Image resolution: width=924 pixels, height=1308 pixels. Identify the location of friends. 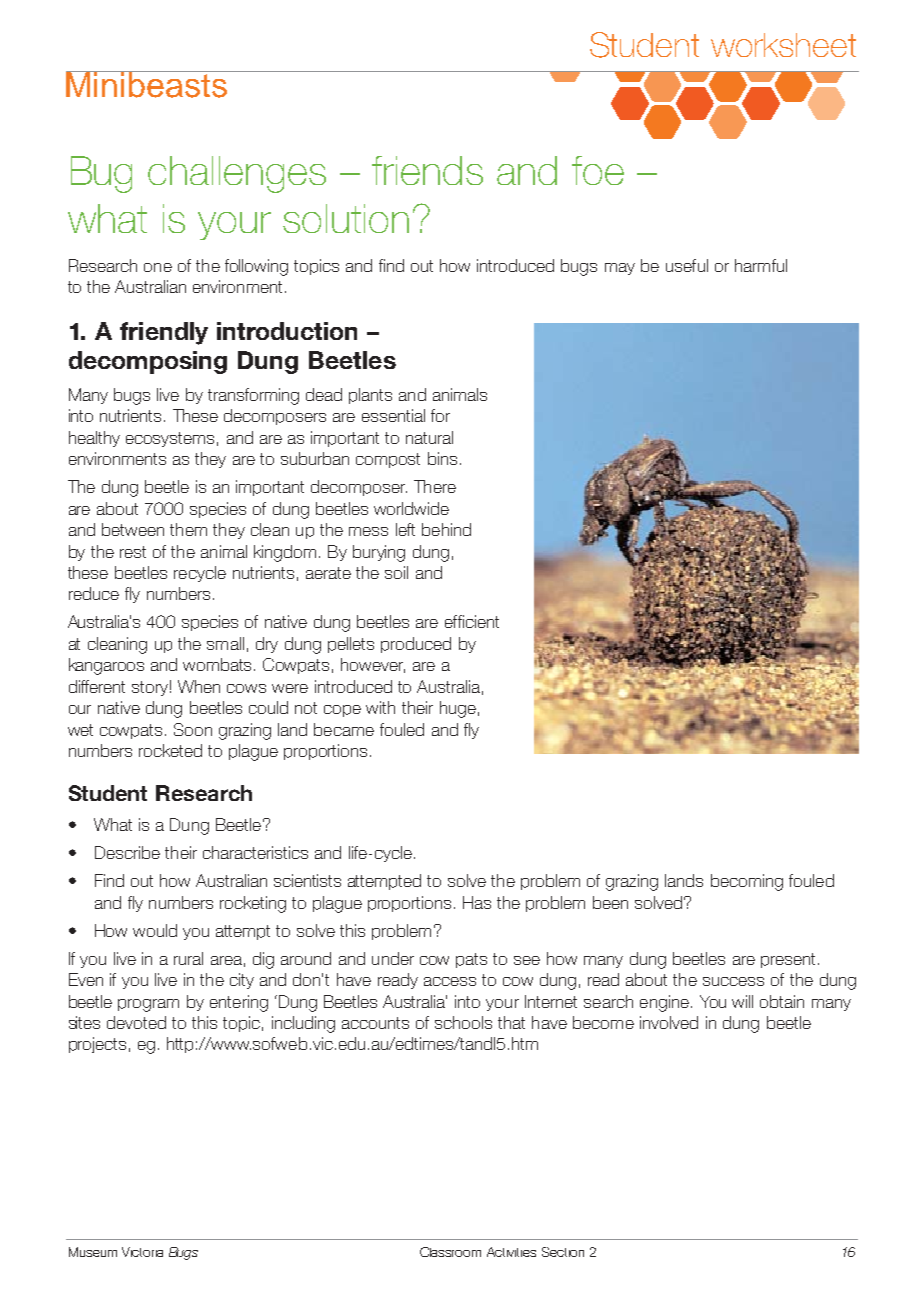
(427, 170).
